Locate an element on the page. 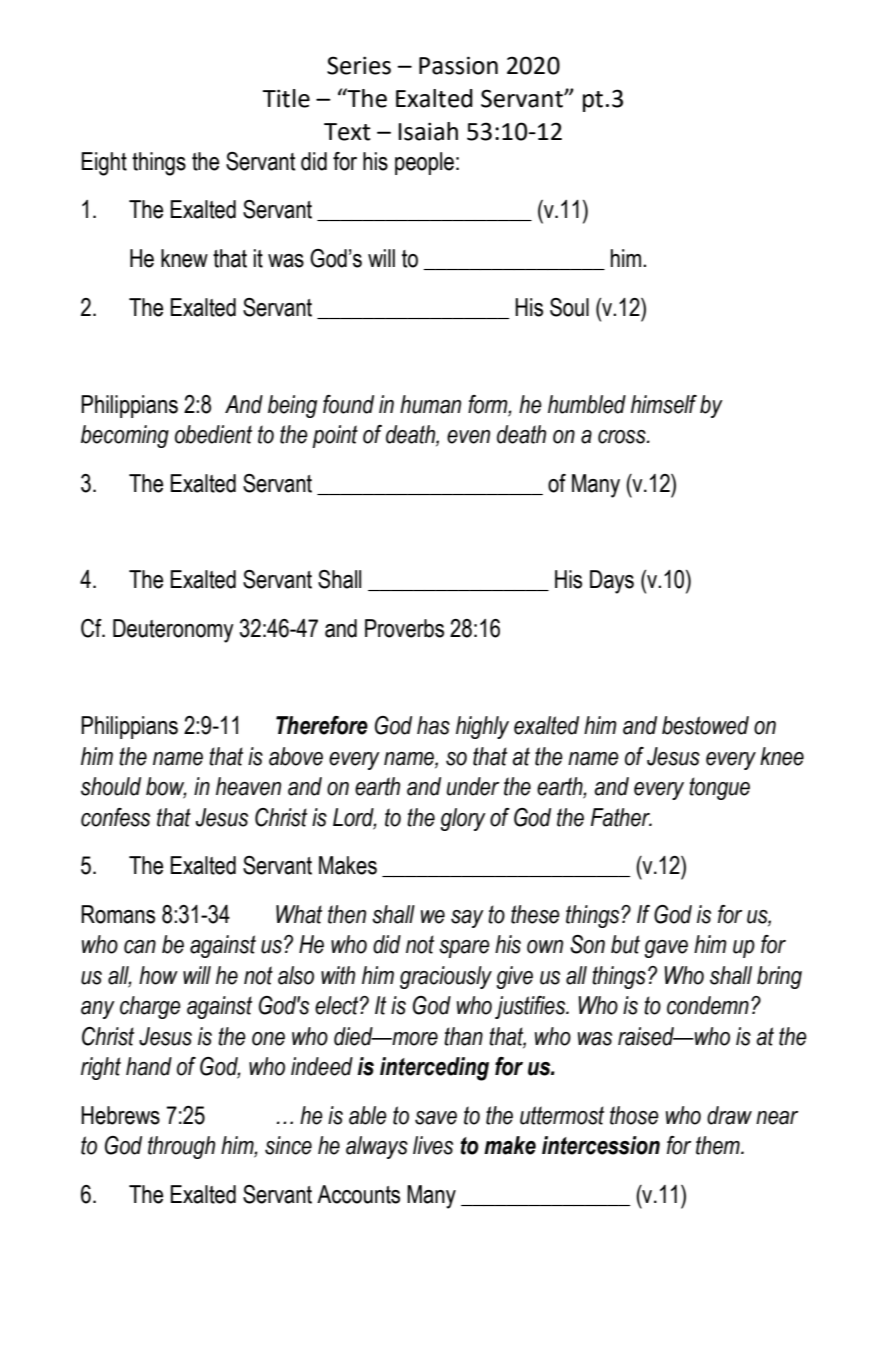 The image size is (887, 1372). Days is located at coordinates (612, 582).
